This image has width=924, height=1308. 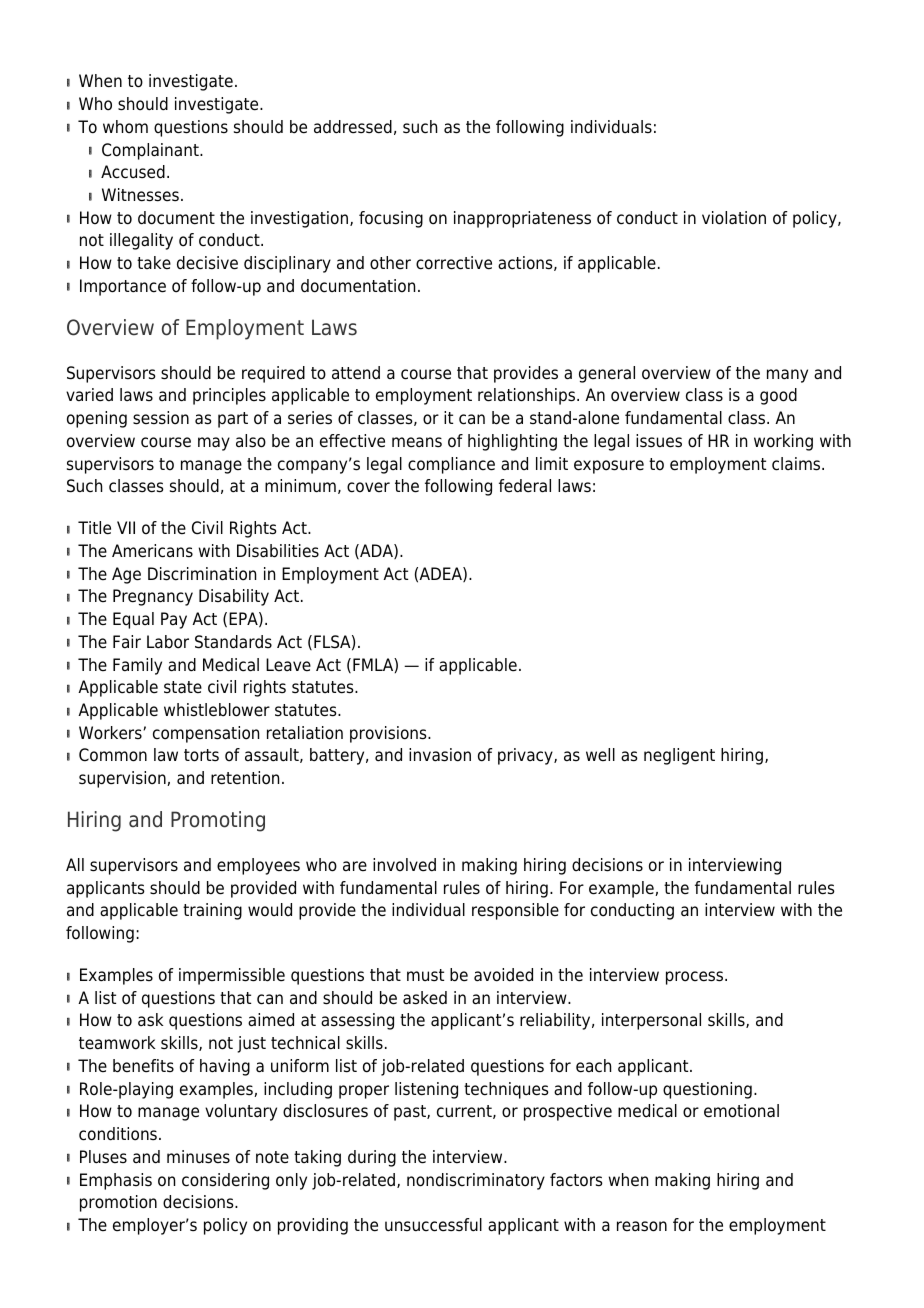 What do you see at coordinates (425, 975) in the image?
I see `must` at bounding box center [425, 975].
